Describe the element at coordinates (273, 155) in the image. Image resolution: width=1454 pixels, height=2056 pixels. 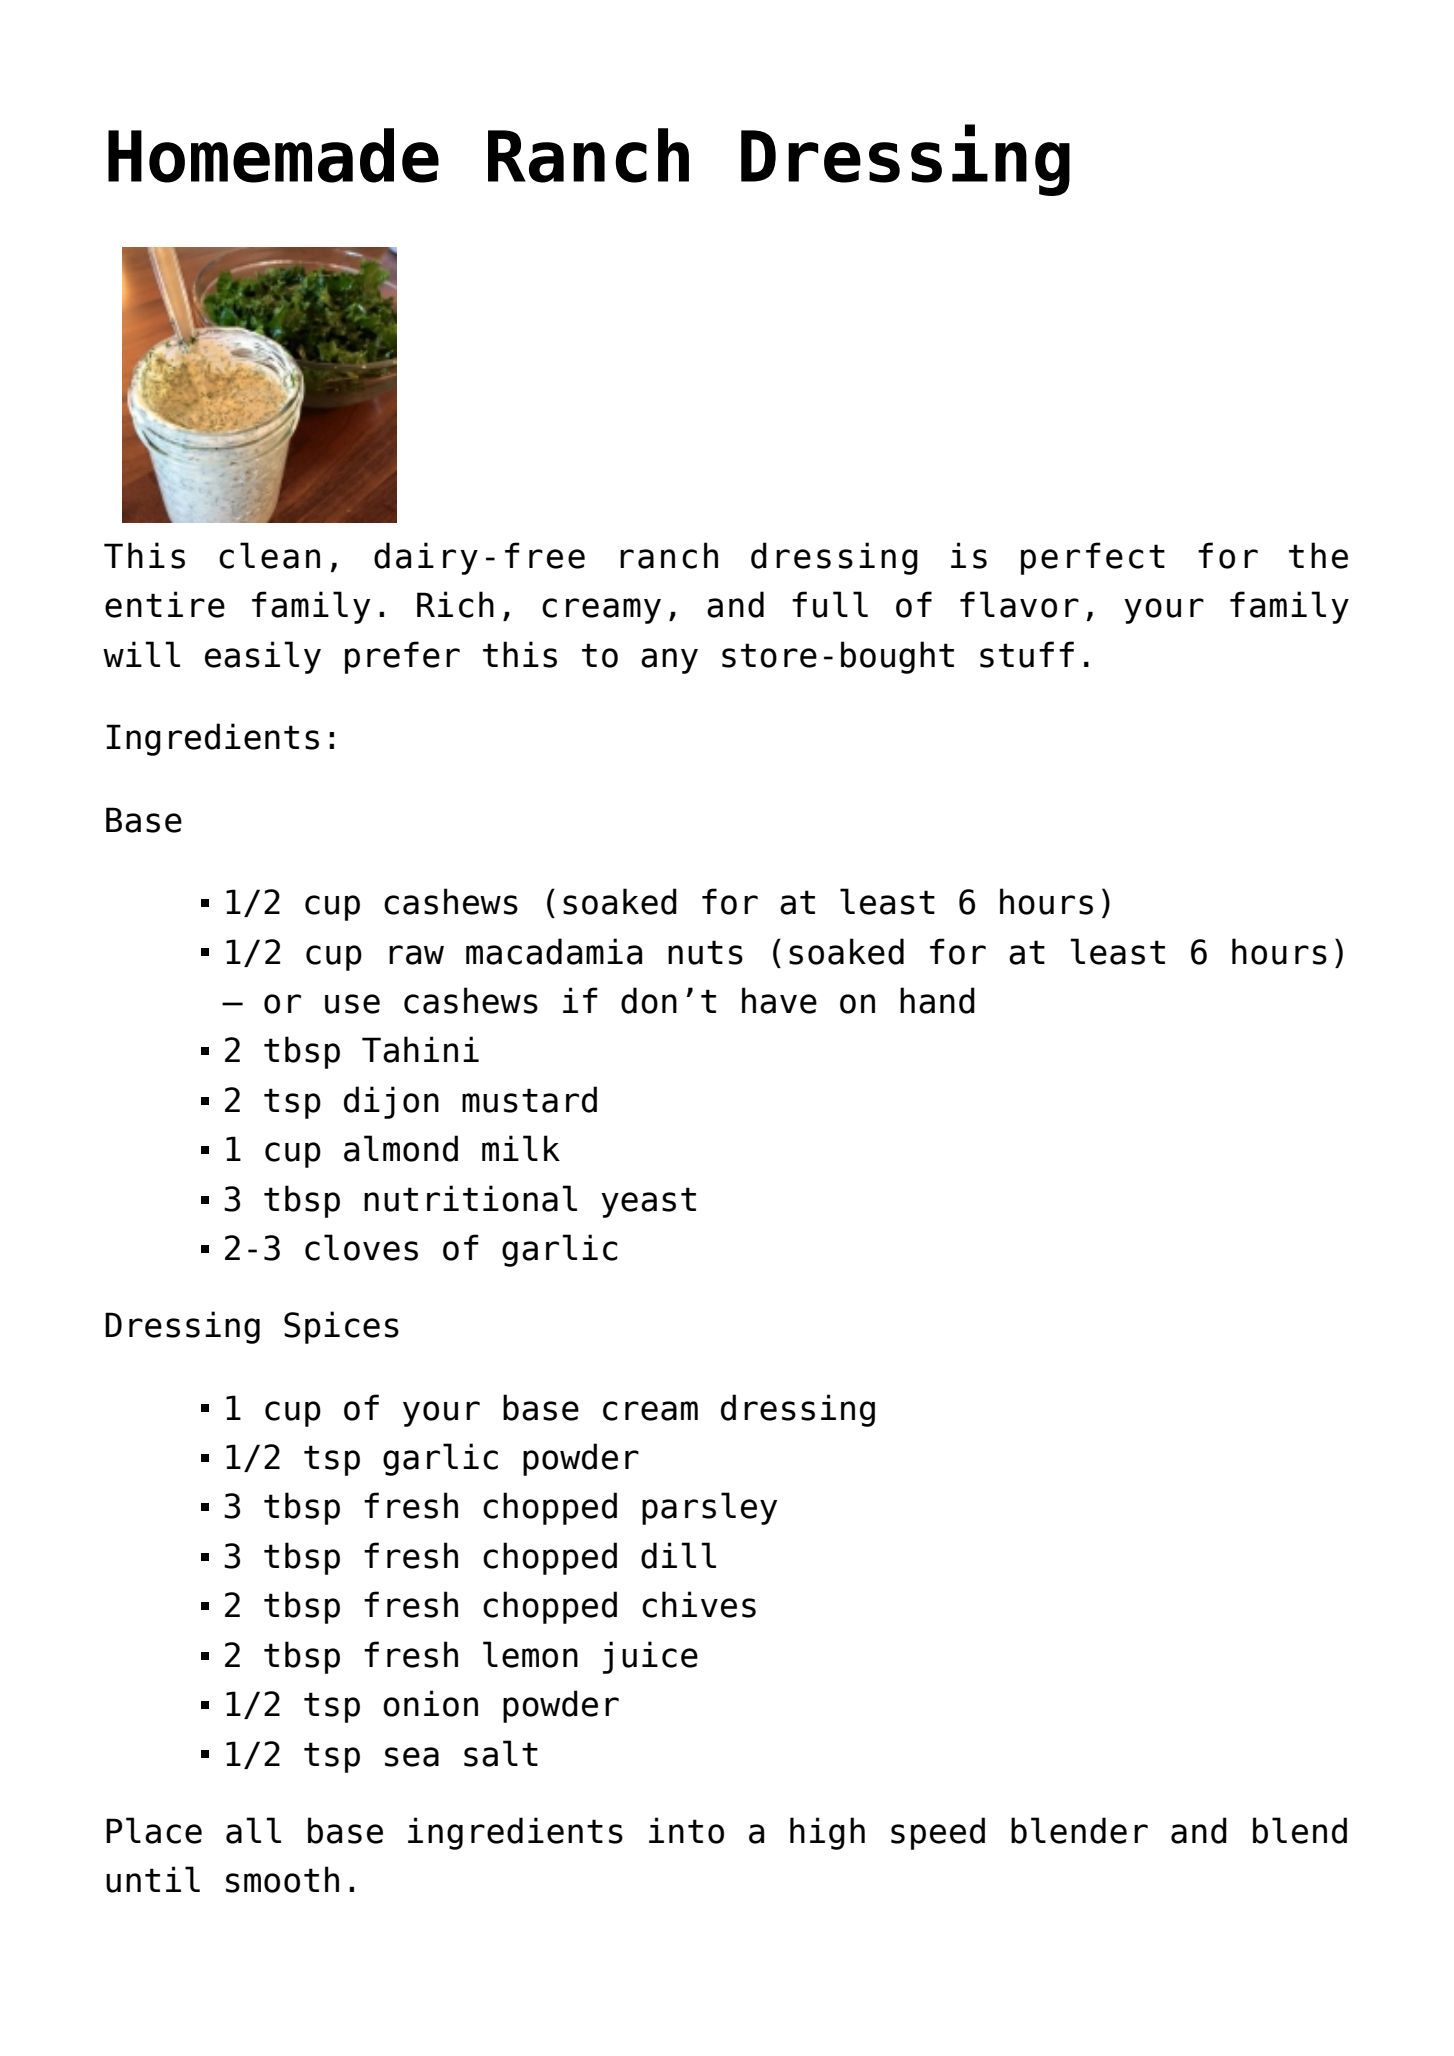
I see `Homemade` at that location.
